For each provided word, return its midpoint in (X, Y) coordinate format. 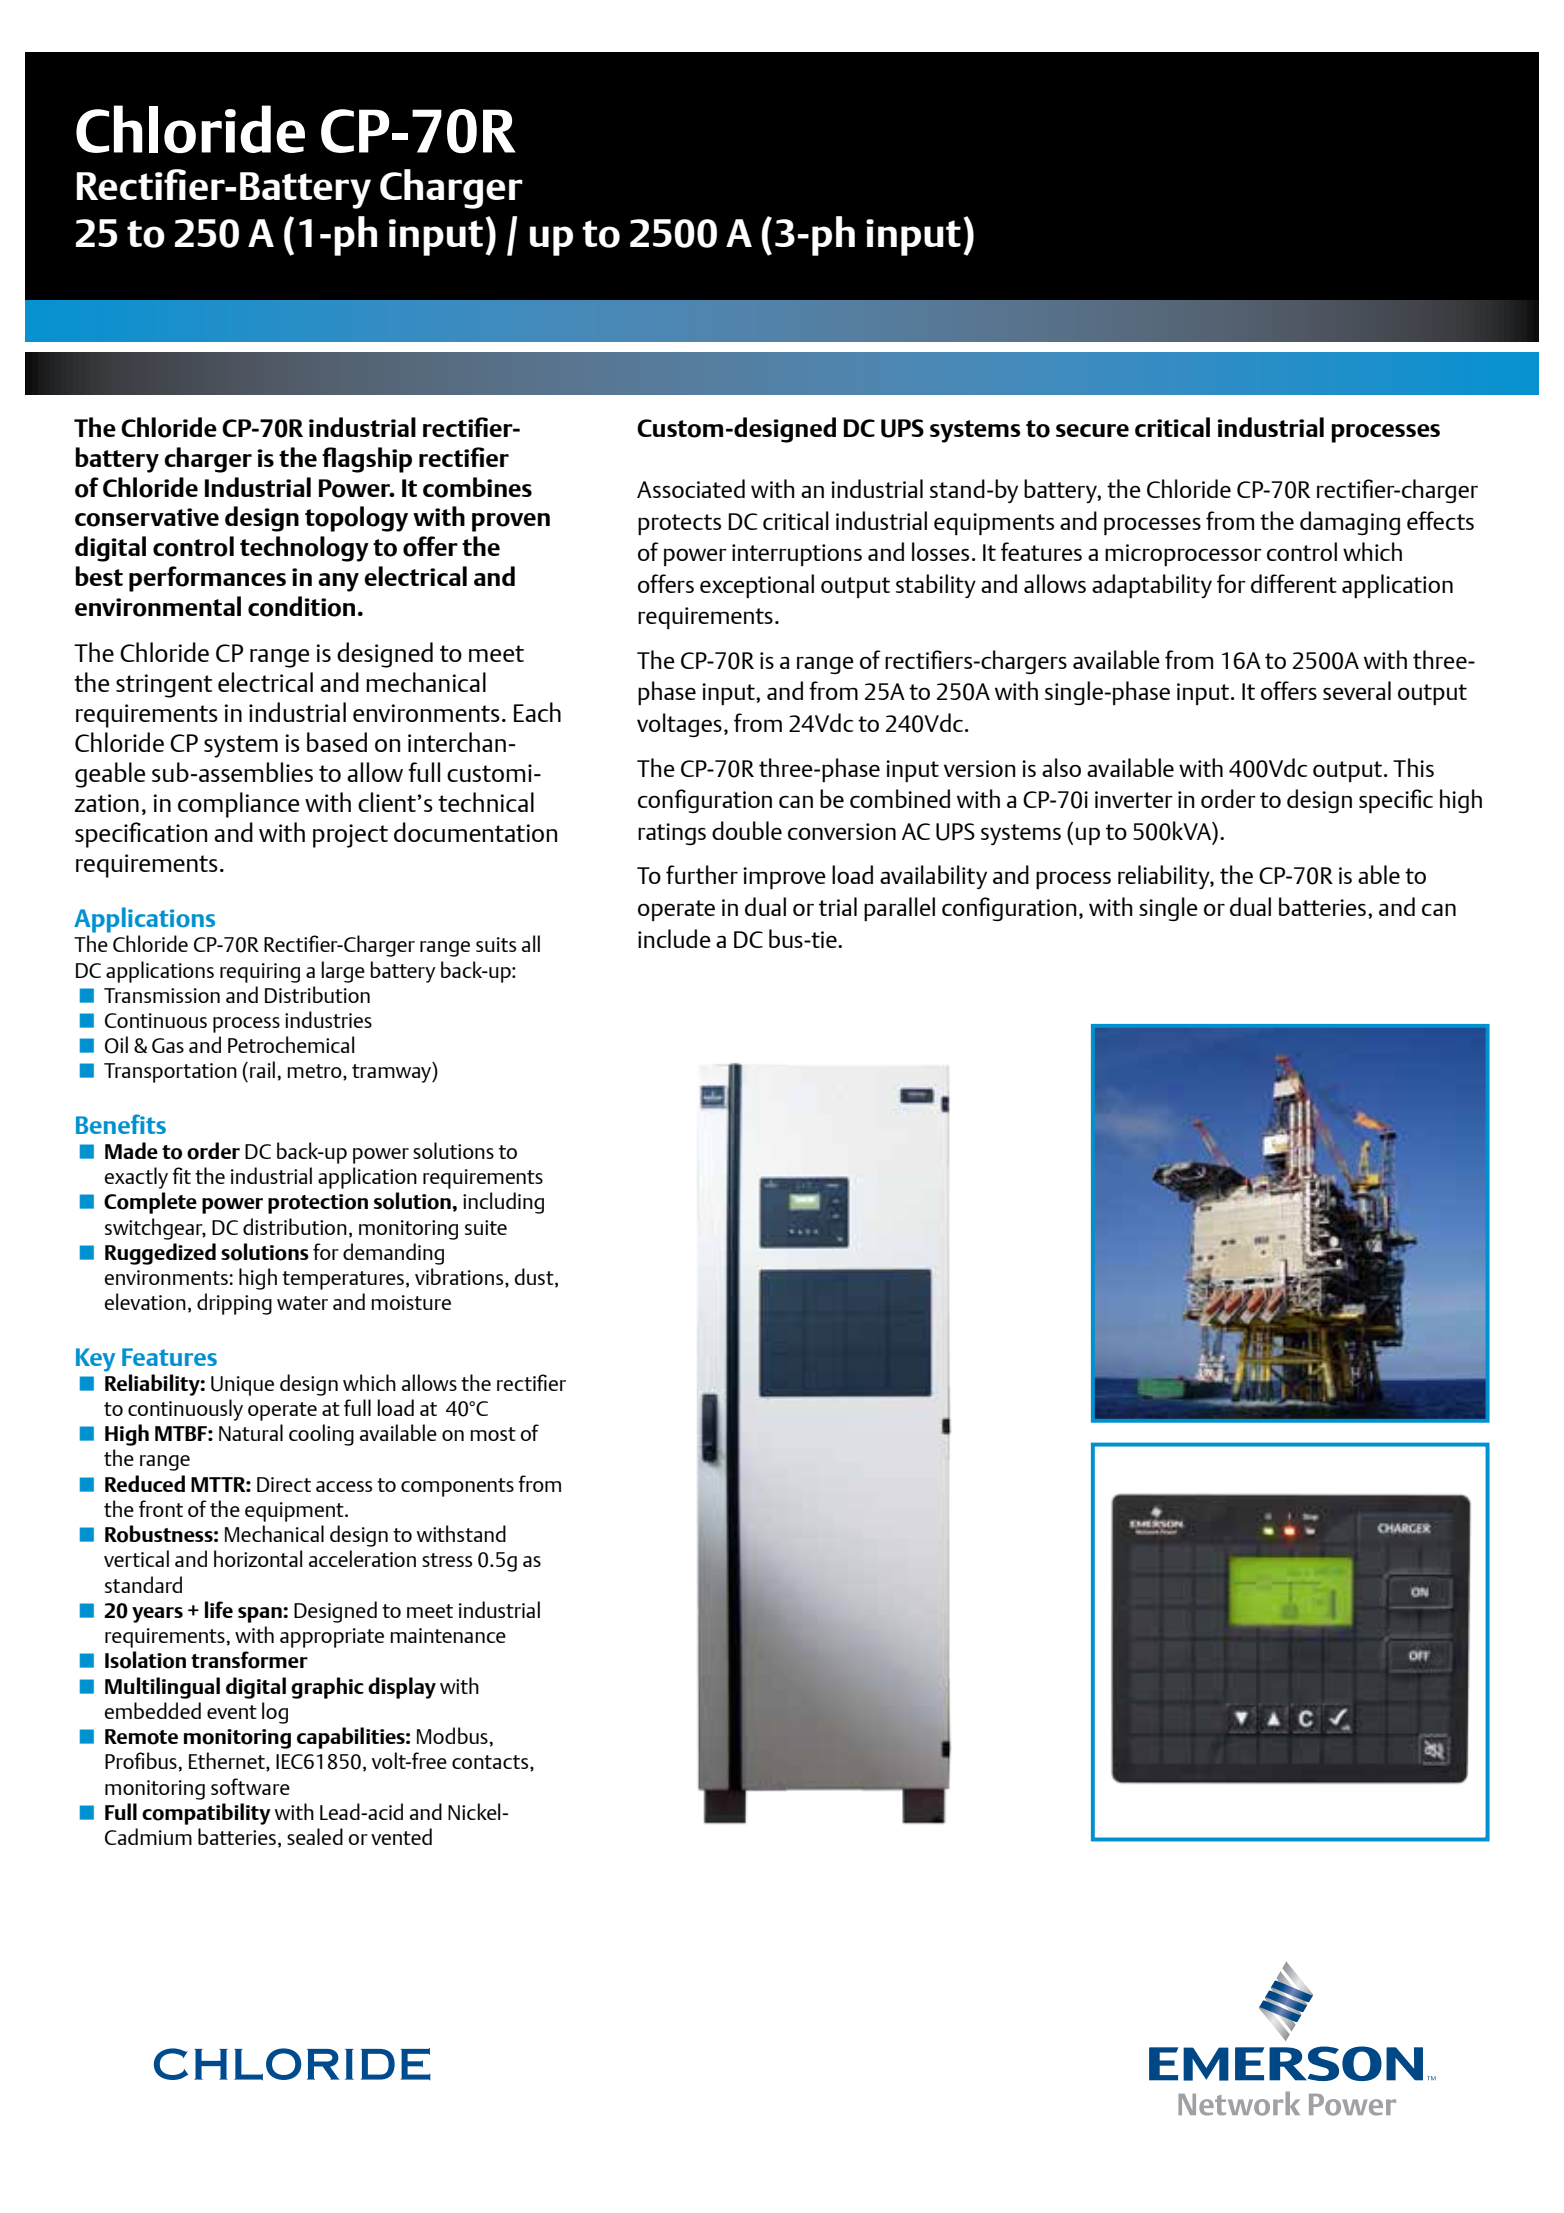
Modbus (452, 1735)
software (250, 1786)
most (493, 1434)
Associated (691, 488)
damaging (1350, 523)
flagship (367, 460)
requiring (260, 973)
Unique (242, 1386)
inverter (1134, 799)
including (503, 1203)
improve (784, 878)
